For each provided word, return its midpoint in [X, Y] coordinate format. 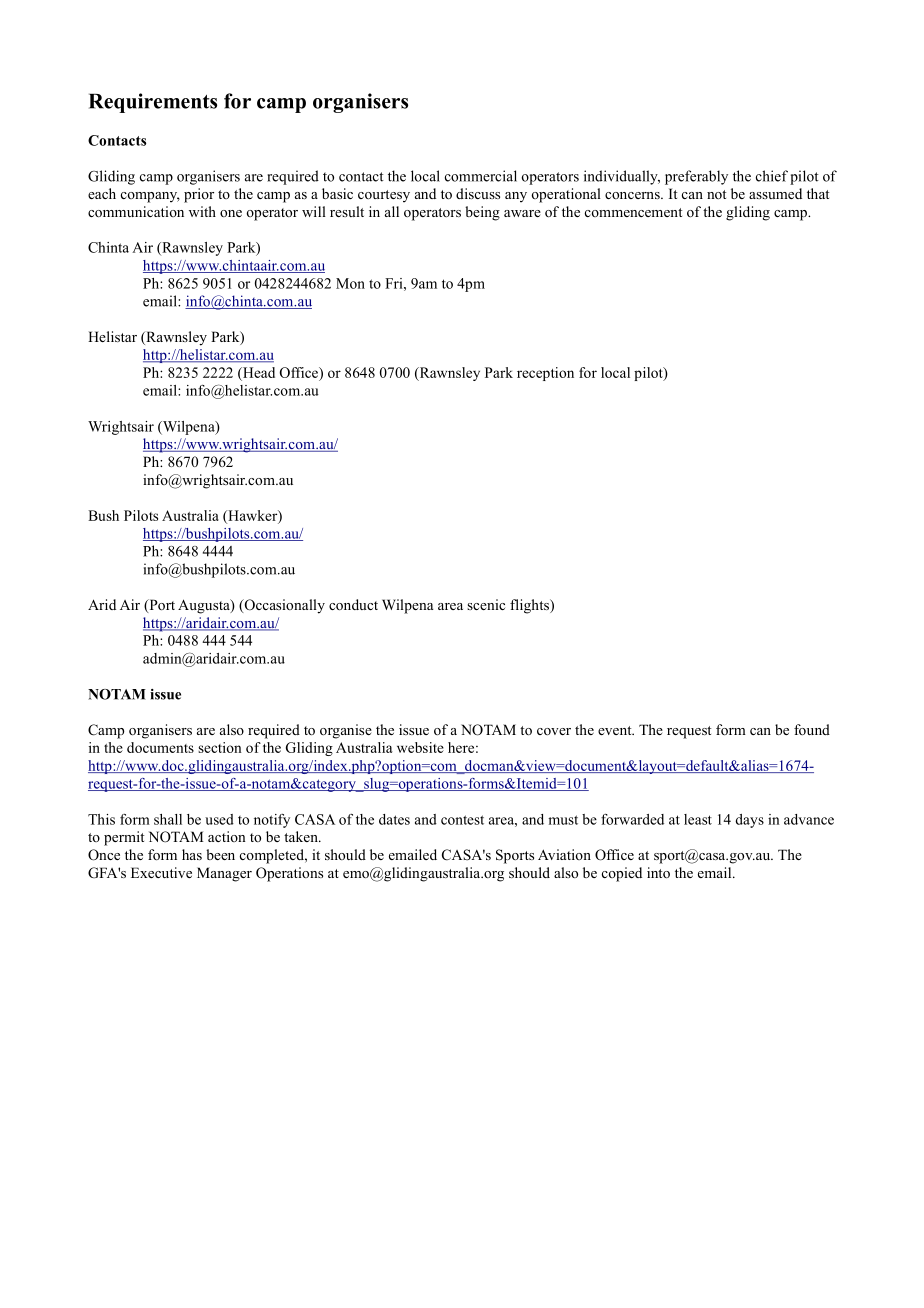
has [192, 854]
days [749, 821]
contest [462, 820]
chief [772, 176]
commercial [481, 176]
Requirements [153, 103]
